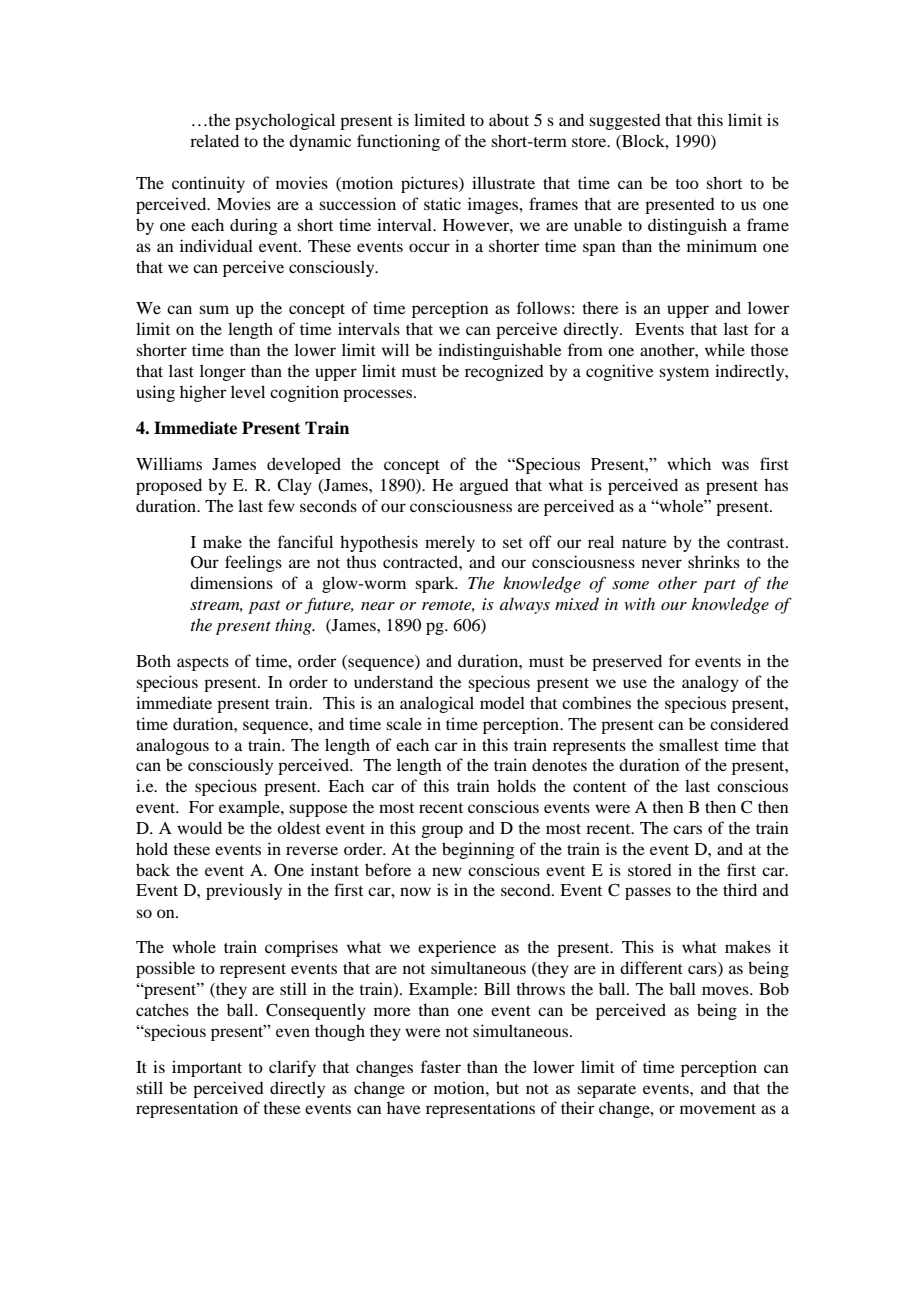  Describe the element at coordinates (478, 850) in the screenshot. I see `beginning` at that location.
